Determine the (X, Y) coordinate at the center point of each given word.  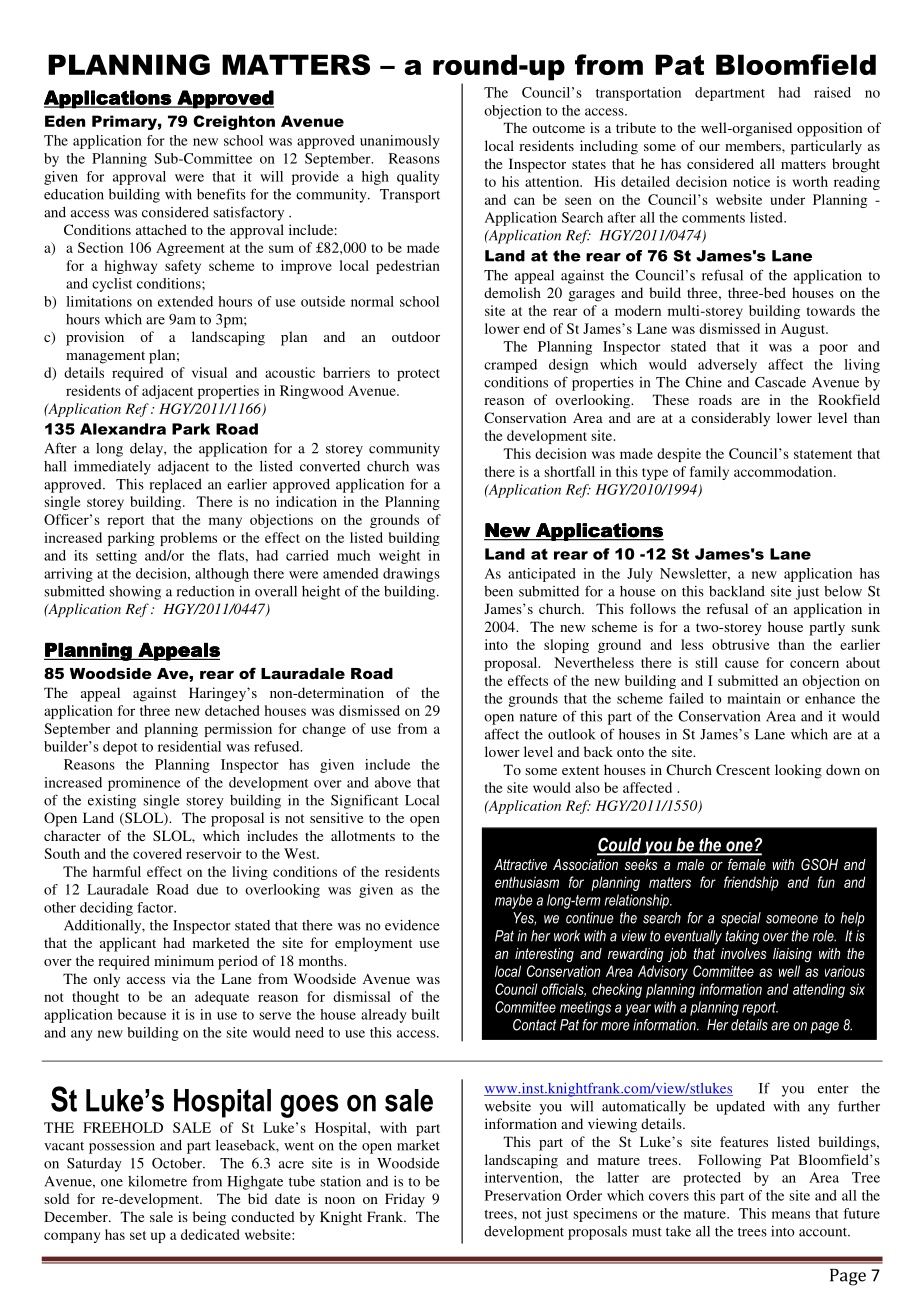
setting (116, 557)
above (393, 782)
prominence (144, 784)
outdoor (416, 336)
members (754, 145)
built (425, 1014)
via (181, 978)
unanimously (400, 142)
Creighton (234, 122)
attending (819, 990)
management (105, 357)
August (804, 330)
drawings (411, 575)
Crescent (743, 769)
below (843, 591)
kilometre (157, 1181)
